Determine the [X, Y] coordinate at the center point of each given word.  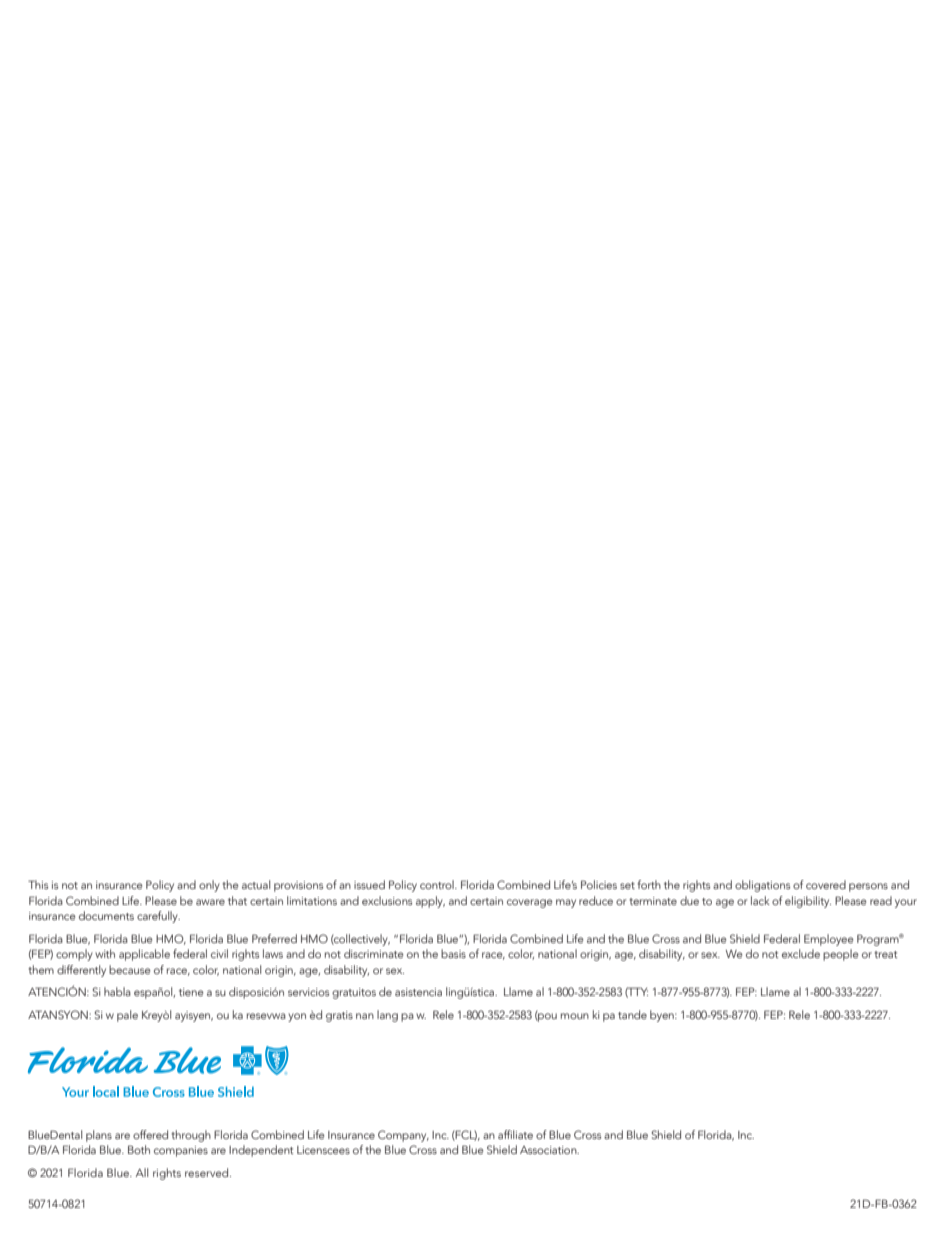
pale [127, 1016]
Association [549, 1150]
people [841, 955]
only [209, 886]
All [142, 1172]
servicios [308, 992]
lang [387, 1016]
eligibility [808, 902]
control [438, 884]
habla [117, 991]
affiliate [515, 1134]
